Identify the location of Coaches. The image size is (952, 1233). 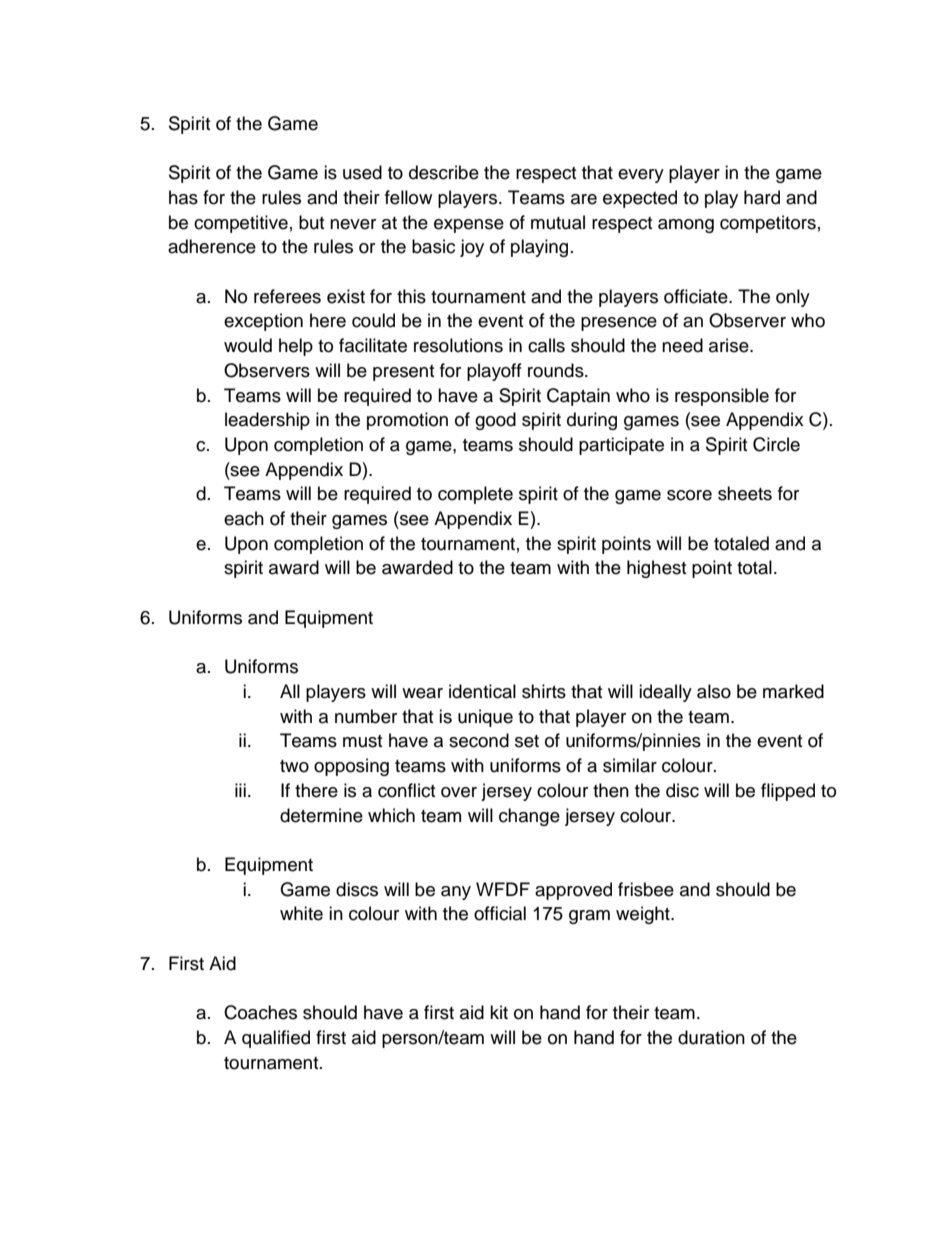
(260, 1012).
